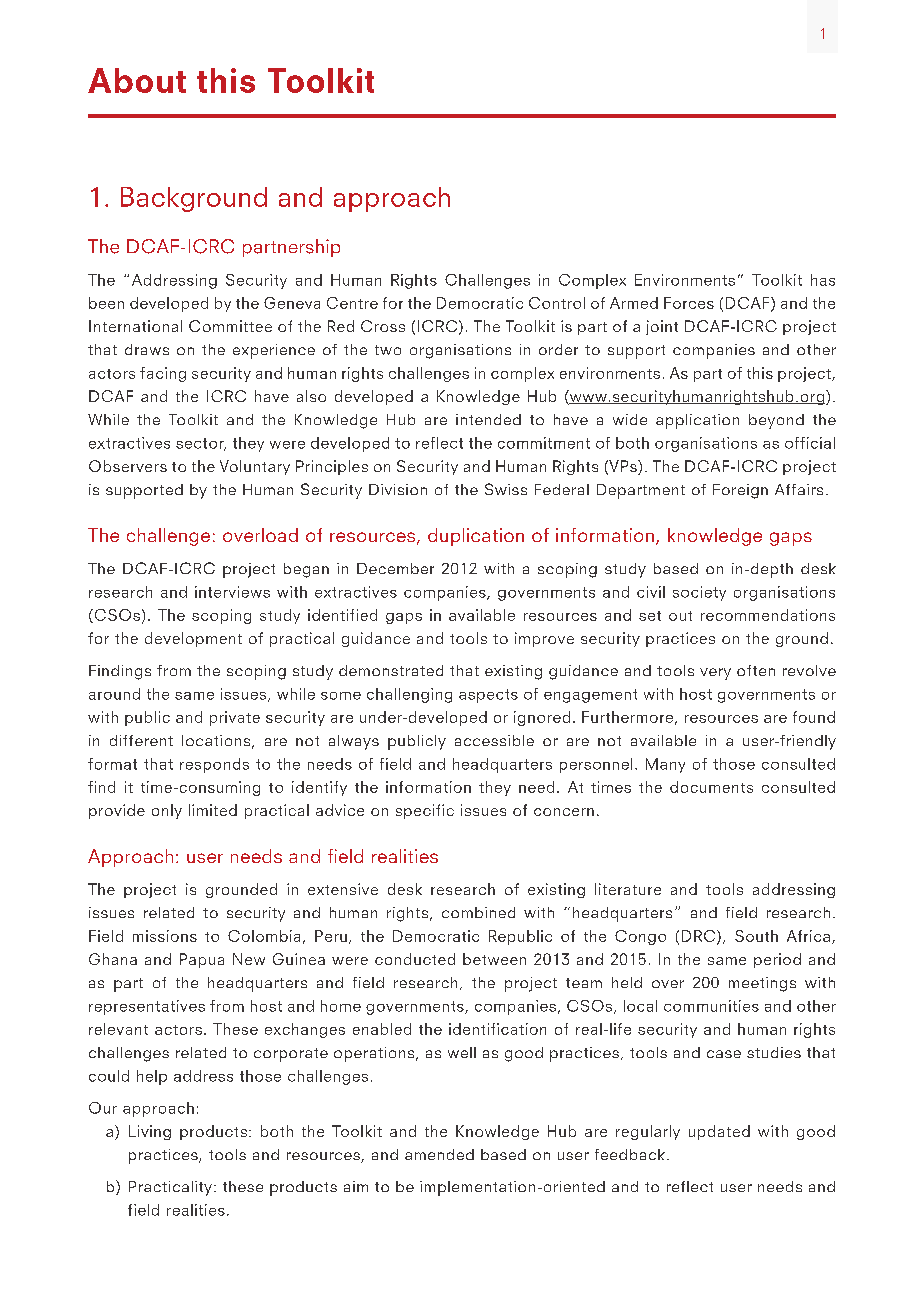 The image size is (924, 1308). Describe the element at coordinates (439, 1154) in the document. I see `amended` at that location.
